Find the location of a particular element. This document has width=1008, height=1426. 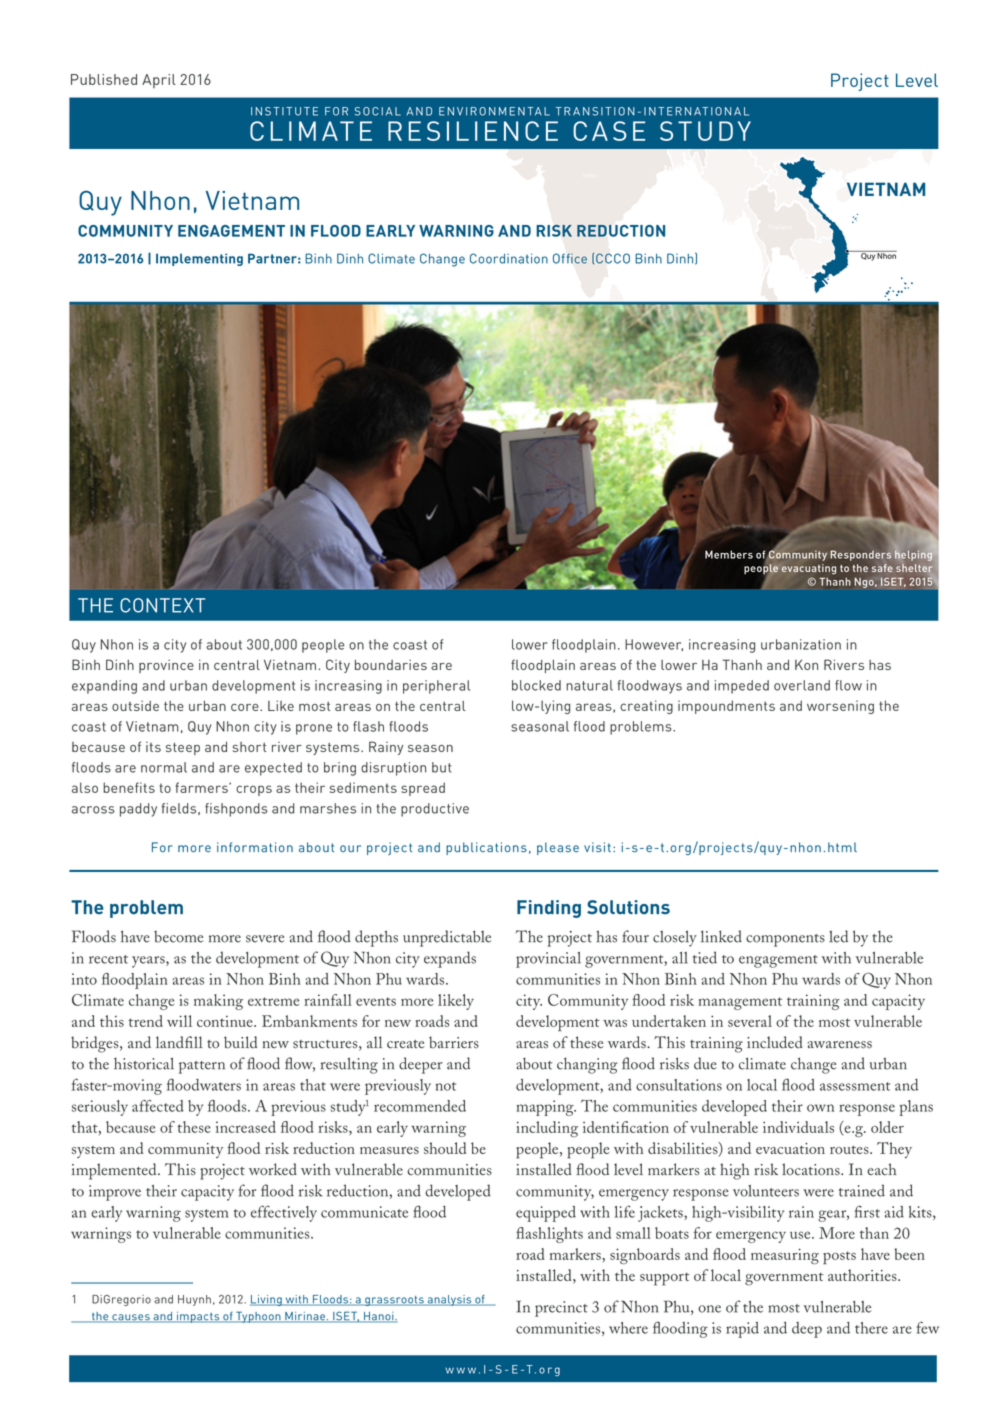

April is located at coordinates (159, 81).
